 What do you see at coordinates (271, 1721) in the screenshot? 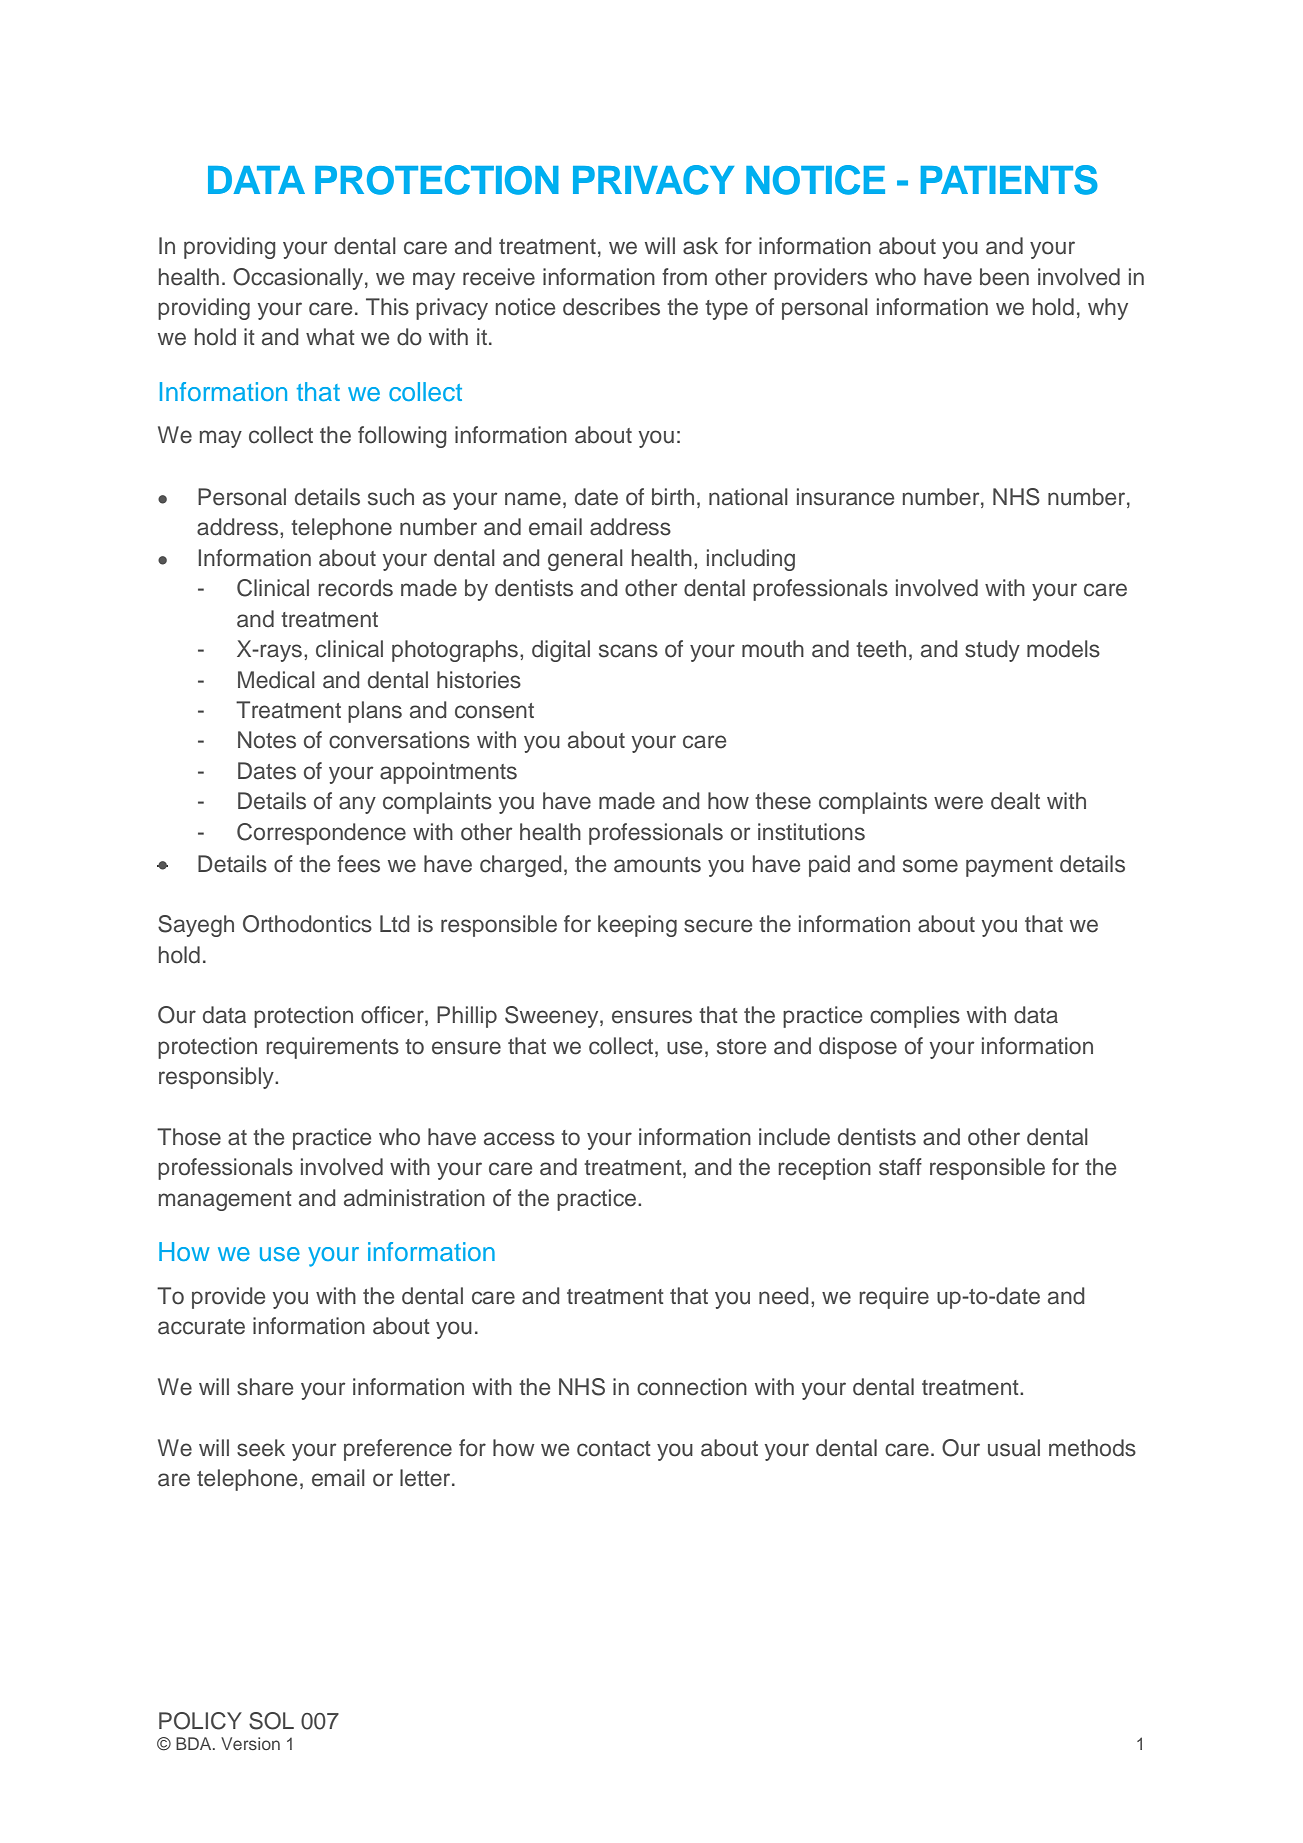
I see `SOL` at bounding box center [271, 1721].
